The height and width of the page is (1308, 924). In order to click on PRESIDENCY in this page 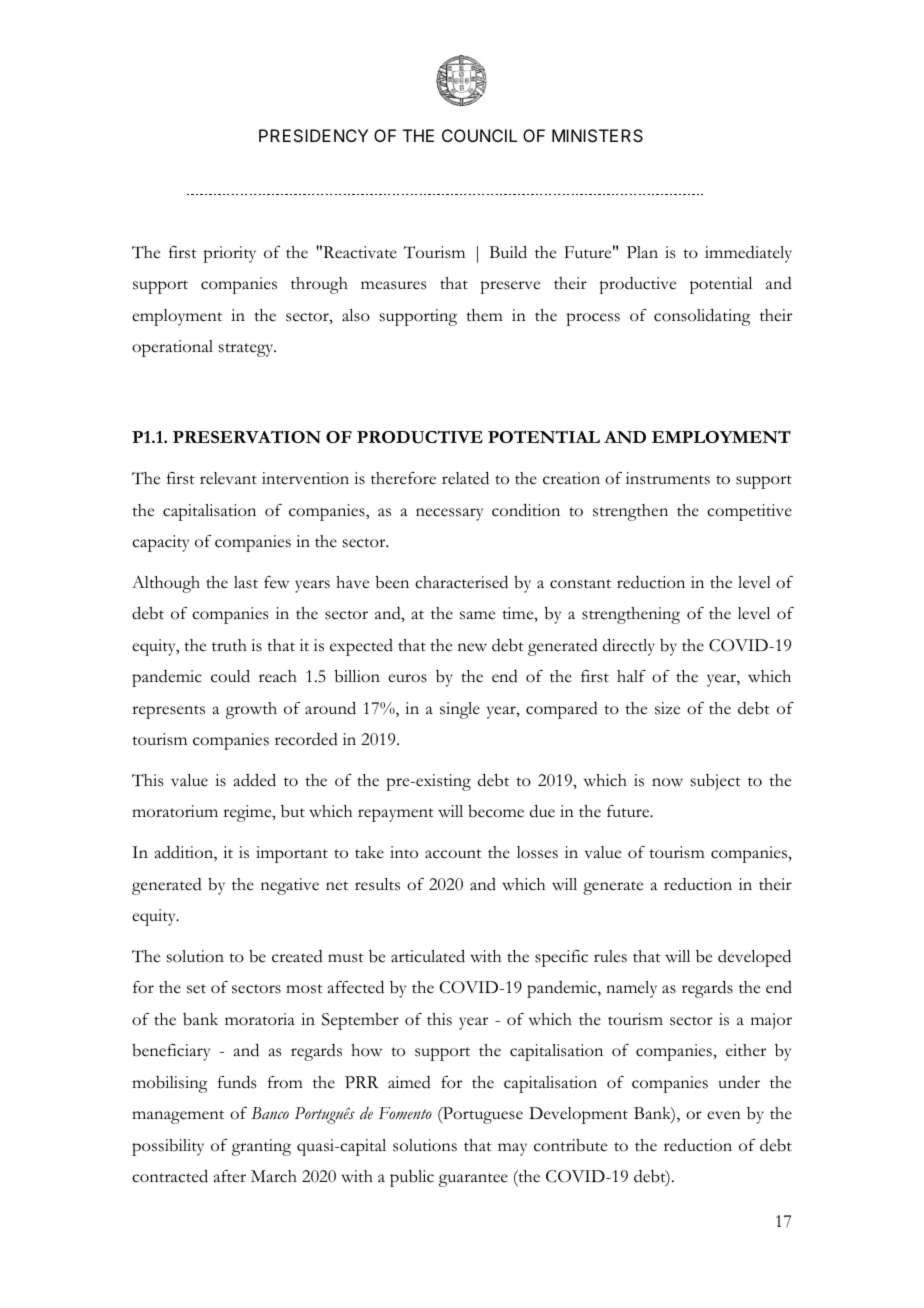, I will do `click(313, 135)`.
